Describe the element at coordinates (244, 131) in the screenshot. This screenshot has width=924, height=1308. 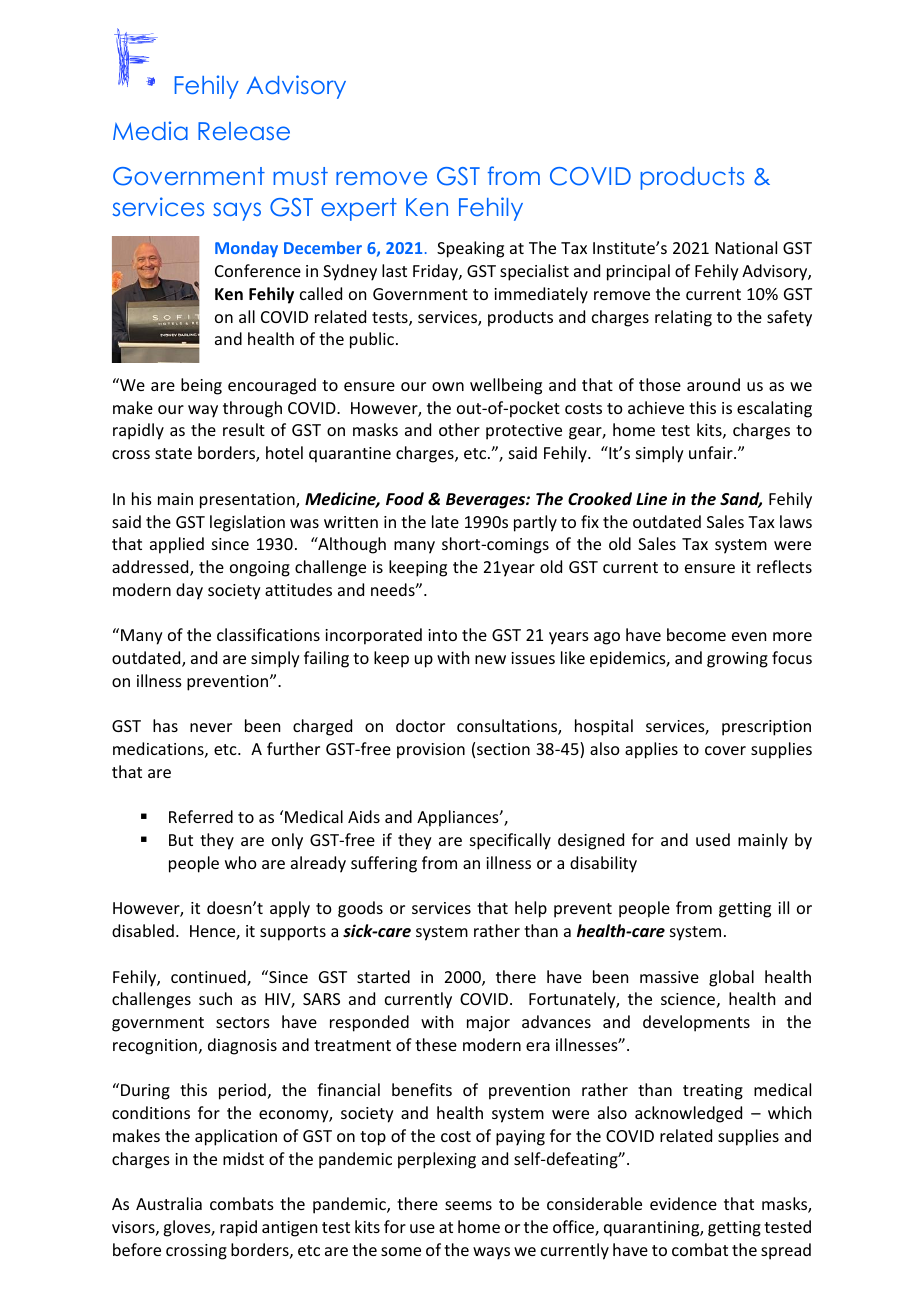
I see `Release` at that location.
